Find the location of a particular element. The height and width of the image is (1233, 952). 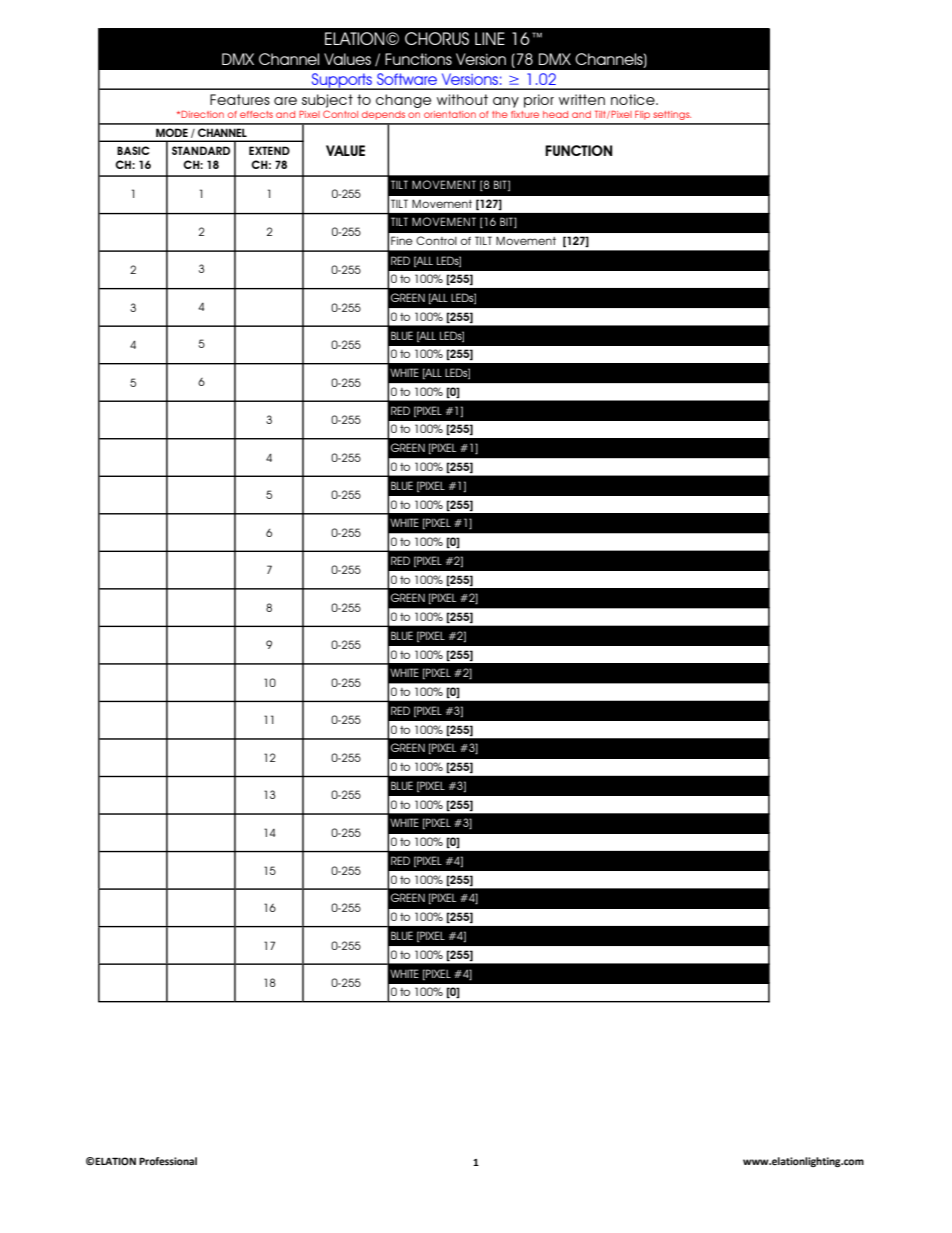

Supports is located at coordinates (342, 81).
